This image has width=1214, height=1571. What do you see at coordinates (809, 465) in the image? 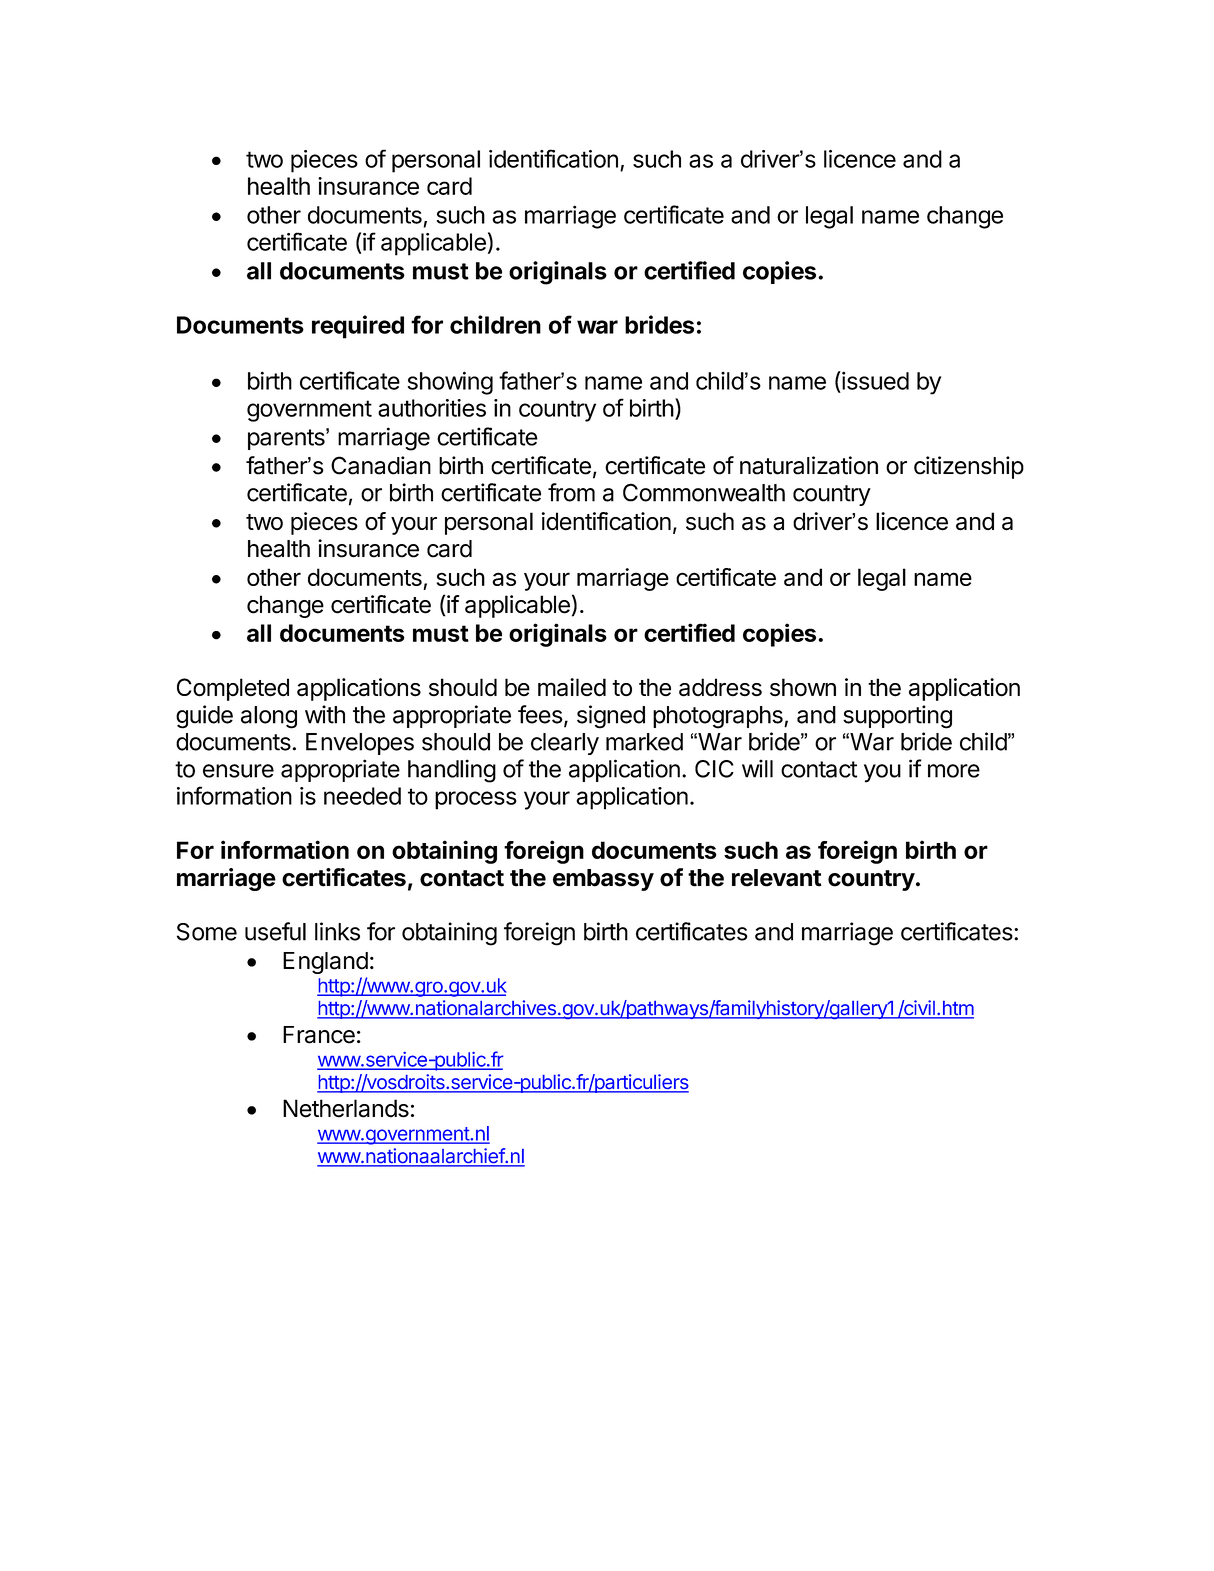
I see `naturalization` at bounding box center [809, 465].
